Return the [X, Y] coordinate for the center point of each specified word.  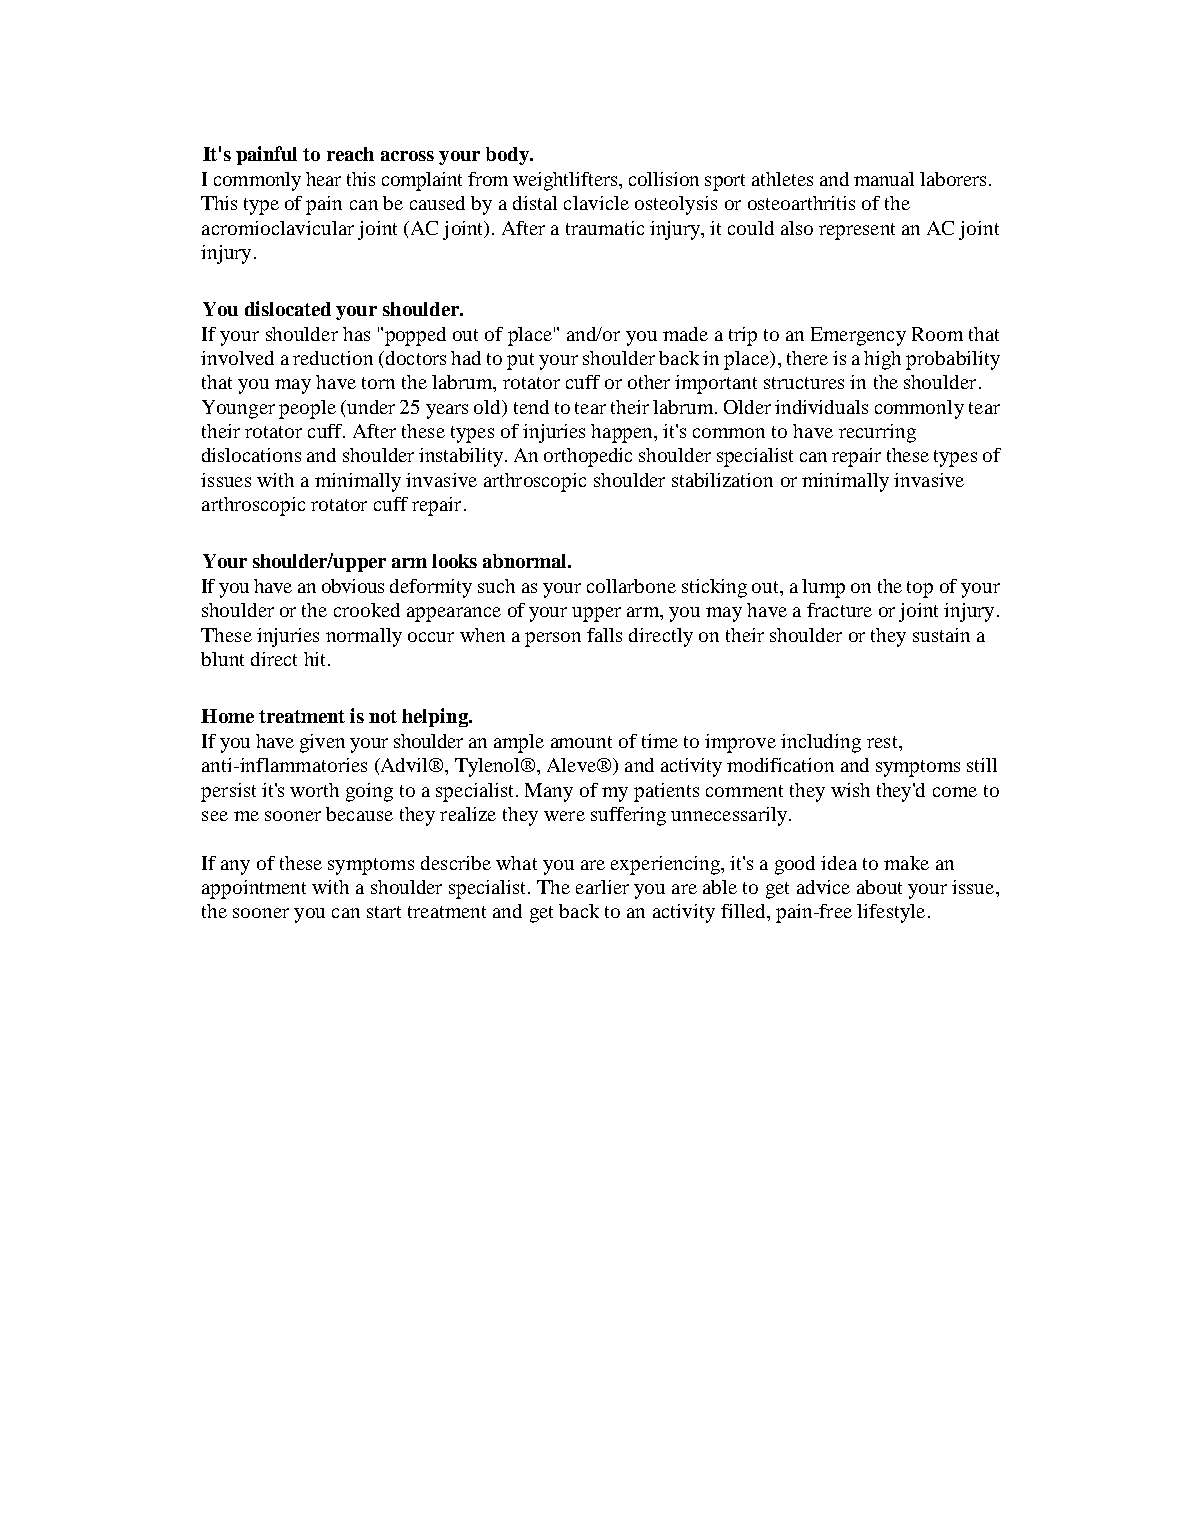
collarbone [631, 586]
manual [884, 179]
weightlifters [566, 181]
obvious [353, 586]
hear [323, 179]
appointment [254, 889]
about [879, 887]
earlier [602, 887]
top [920, 589]
